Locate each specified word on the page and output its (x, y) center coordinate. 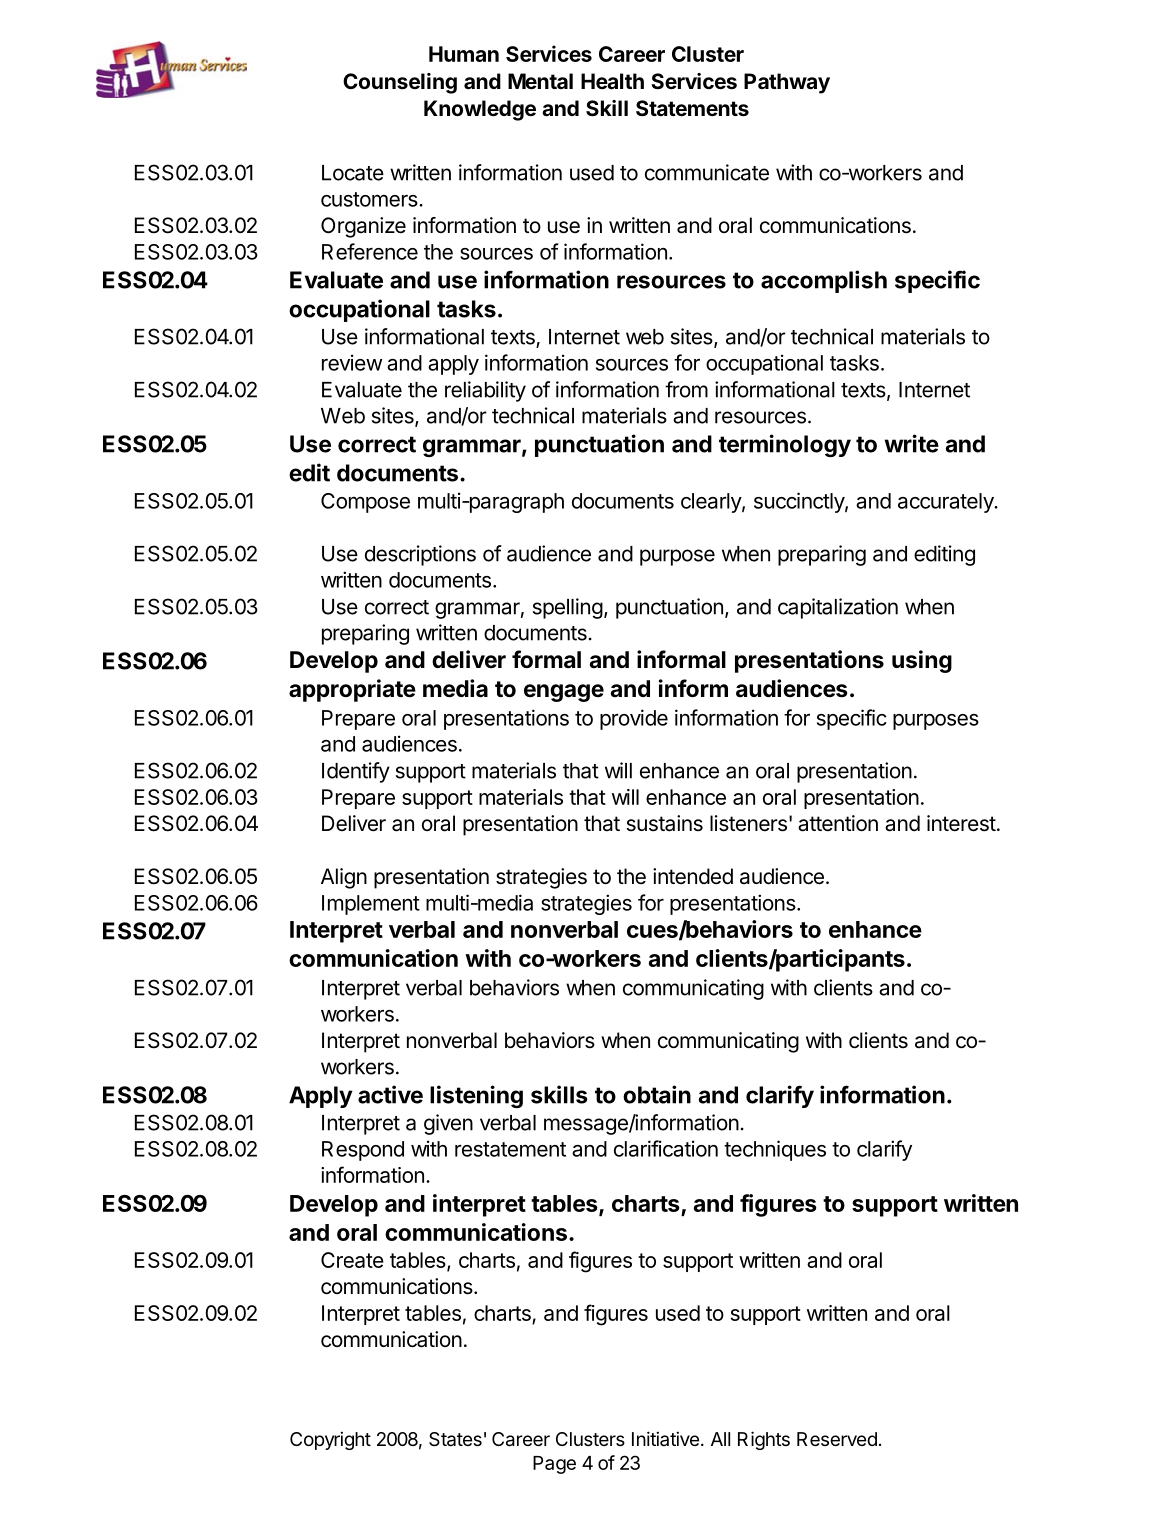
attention (838, 823)
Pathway (787, 83)
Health (612, 81)
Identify (356, 772)
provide (634, 719)
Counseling (400, 83)
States (455, 1439)
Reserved (837, 1439)
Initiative (665, 1438)
